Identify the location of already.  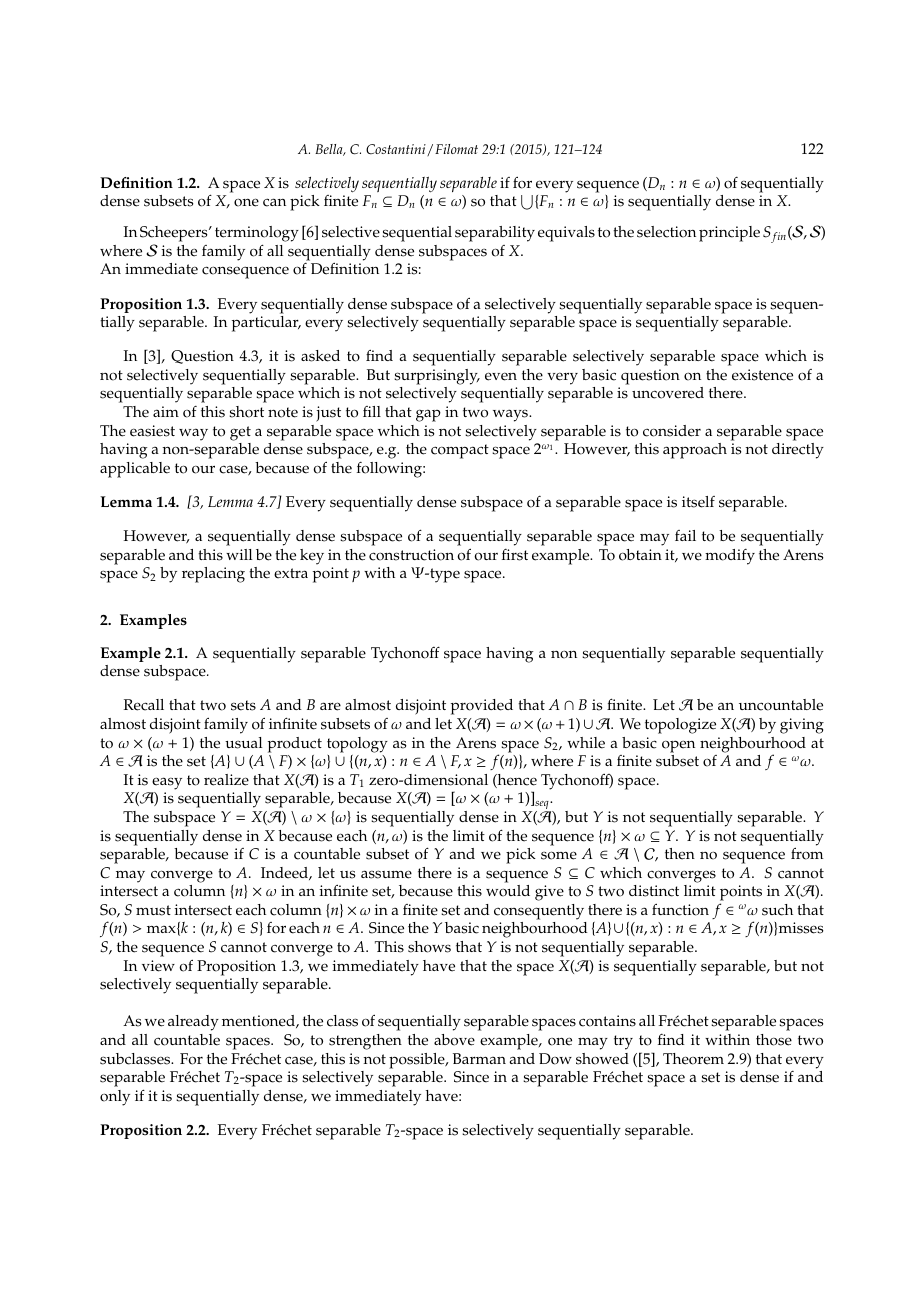
(193, 1023).
